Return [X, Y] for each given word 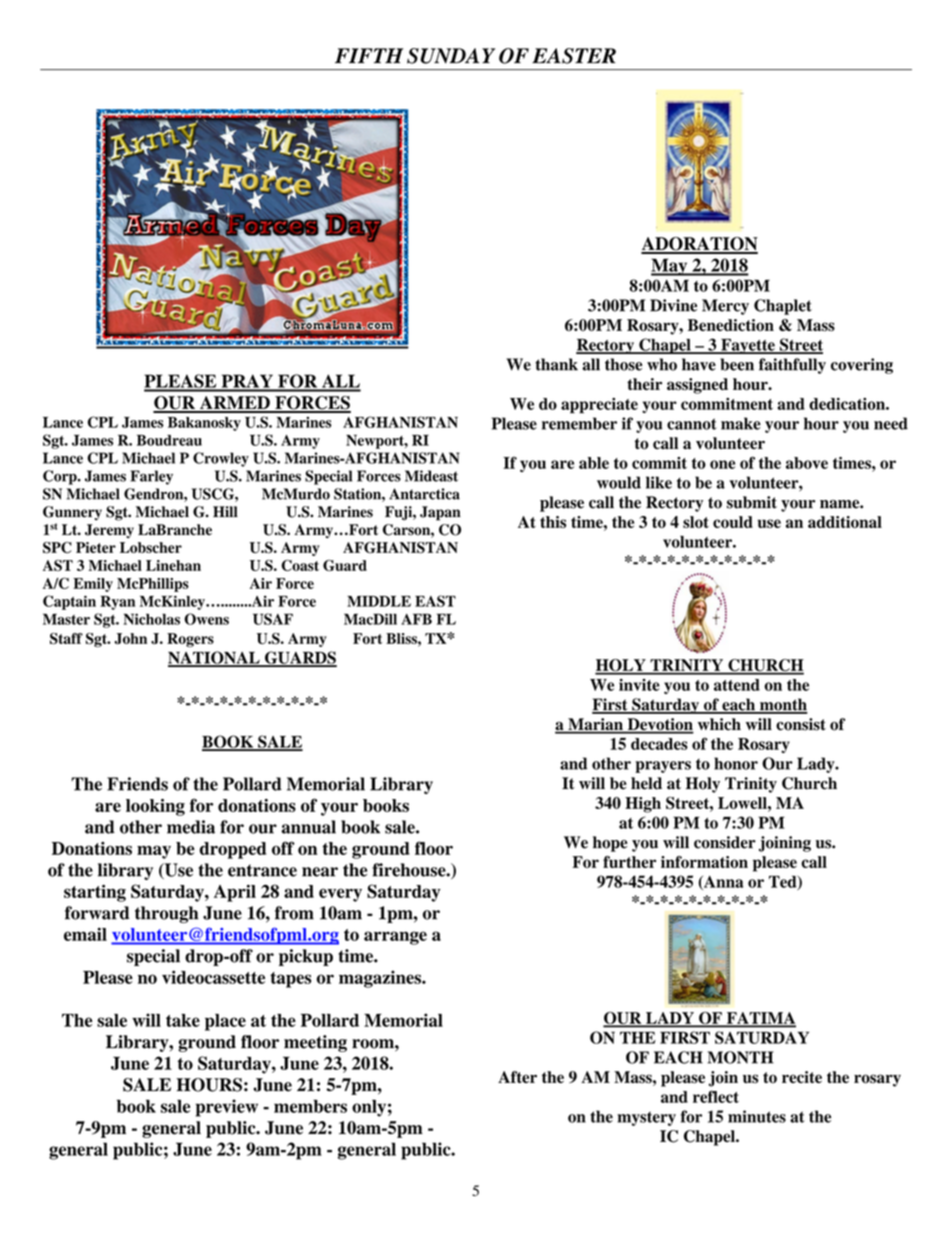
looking [155, 807]
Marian [595, 725]
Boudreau [169, 440]
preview [226, 1108]
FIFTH [369, 55]
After [517, 1077]
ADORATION [699, 245]
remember [579, 423]
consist [801, 724]
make [741, 423]
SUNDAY [451, 56]
